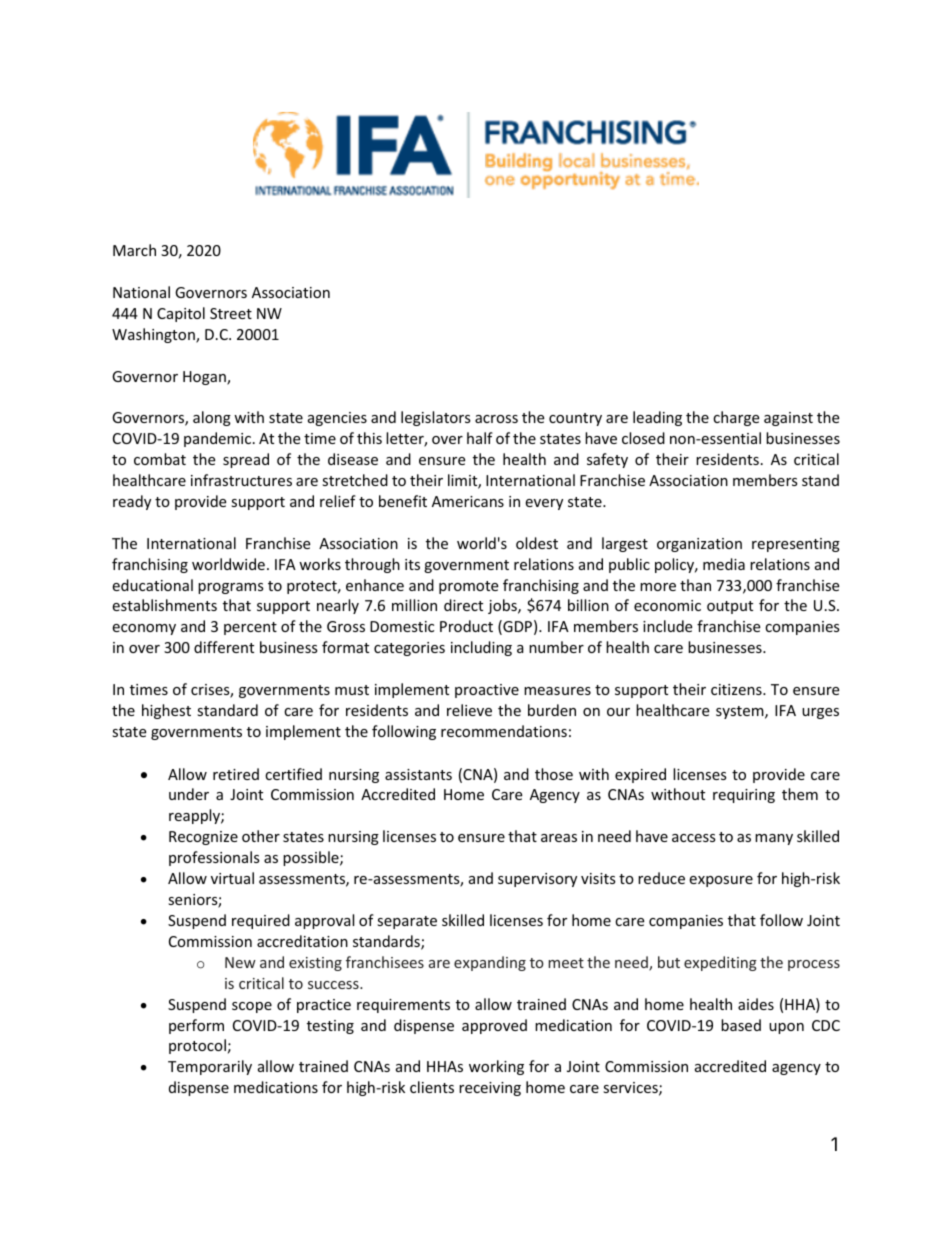  What do you see at coordinates (231, 588) in the image?
I see `programs` at bounding box center [231, 588].
